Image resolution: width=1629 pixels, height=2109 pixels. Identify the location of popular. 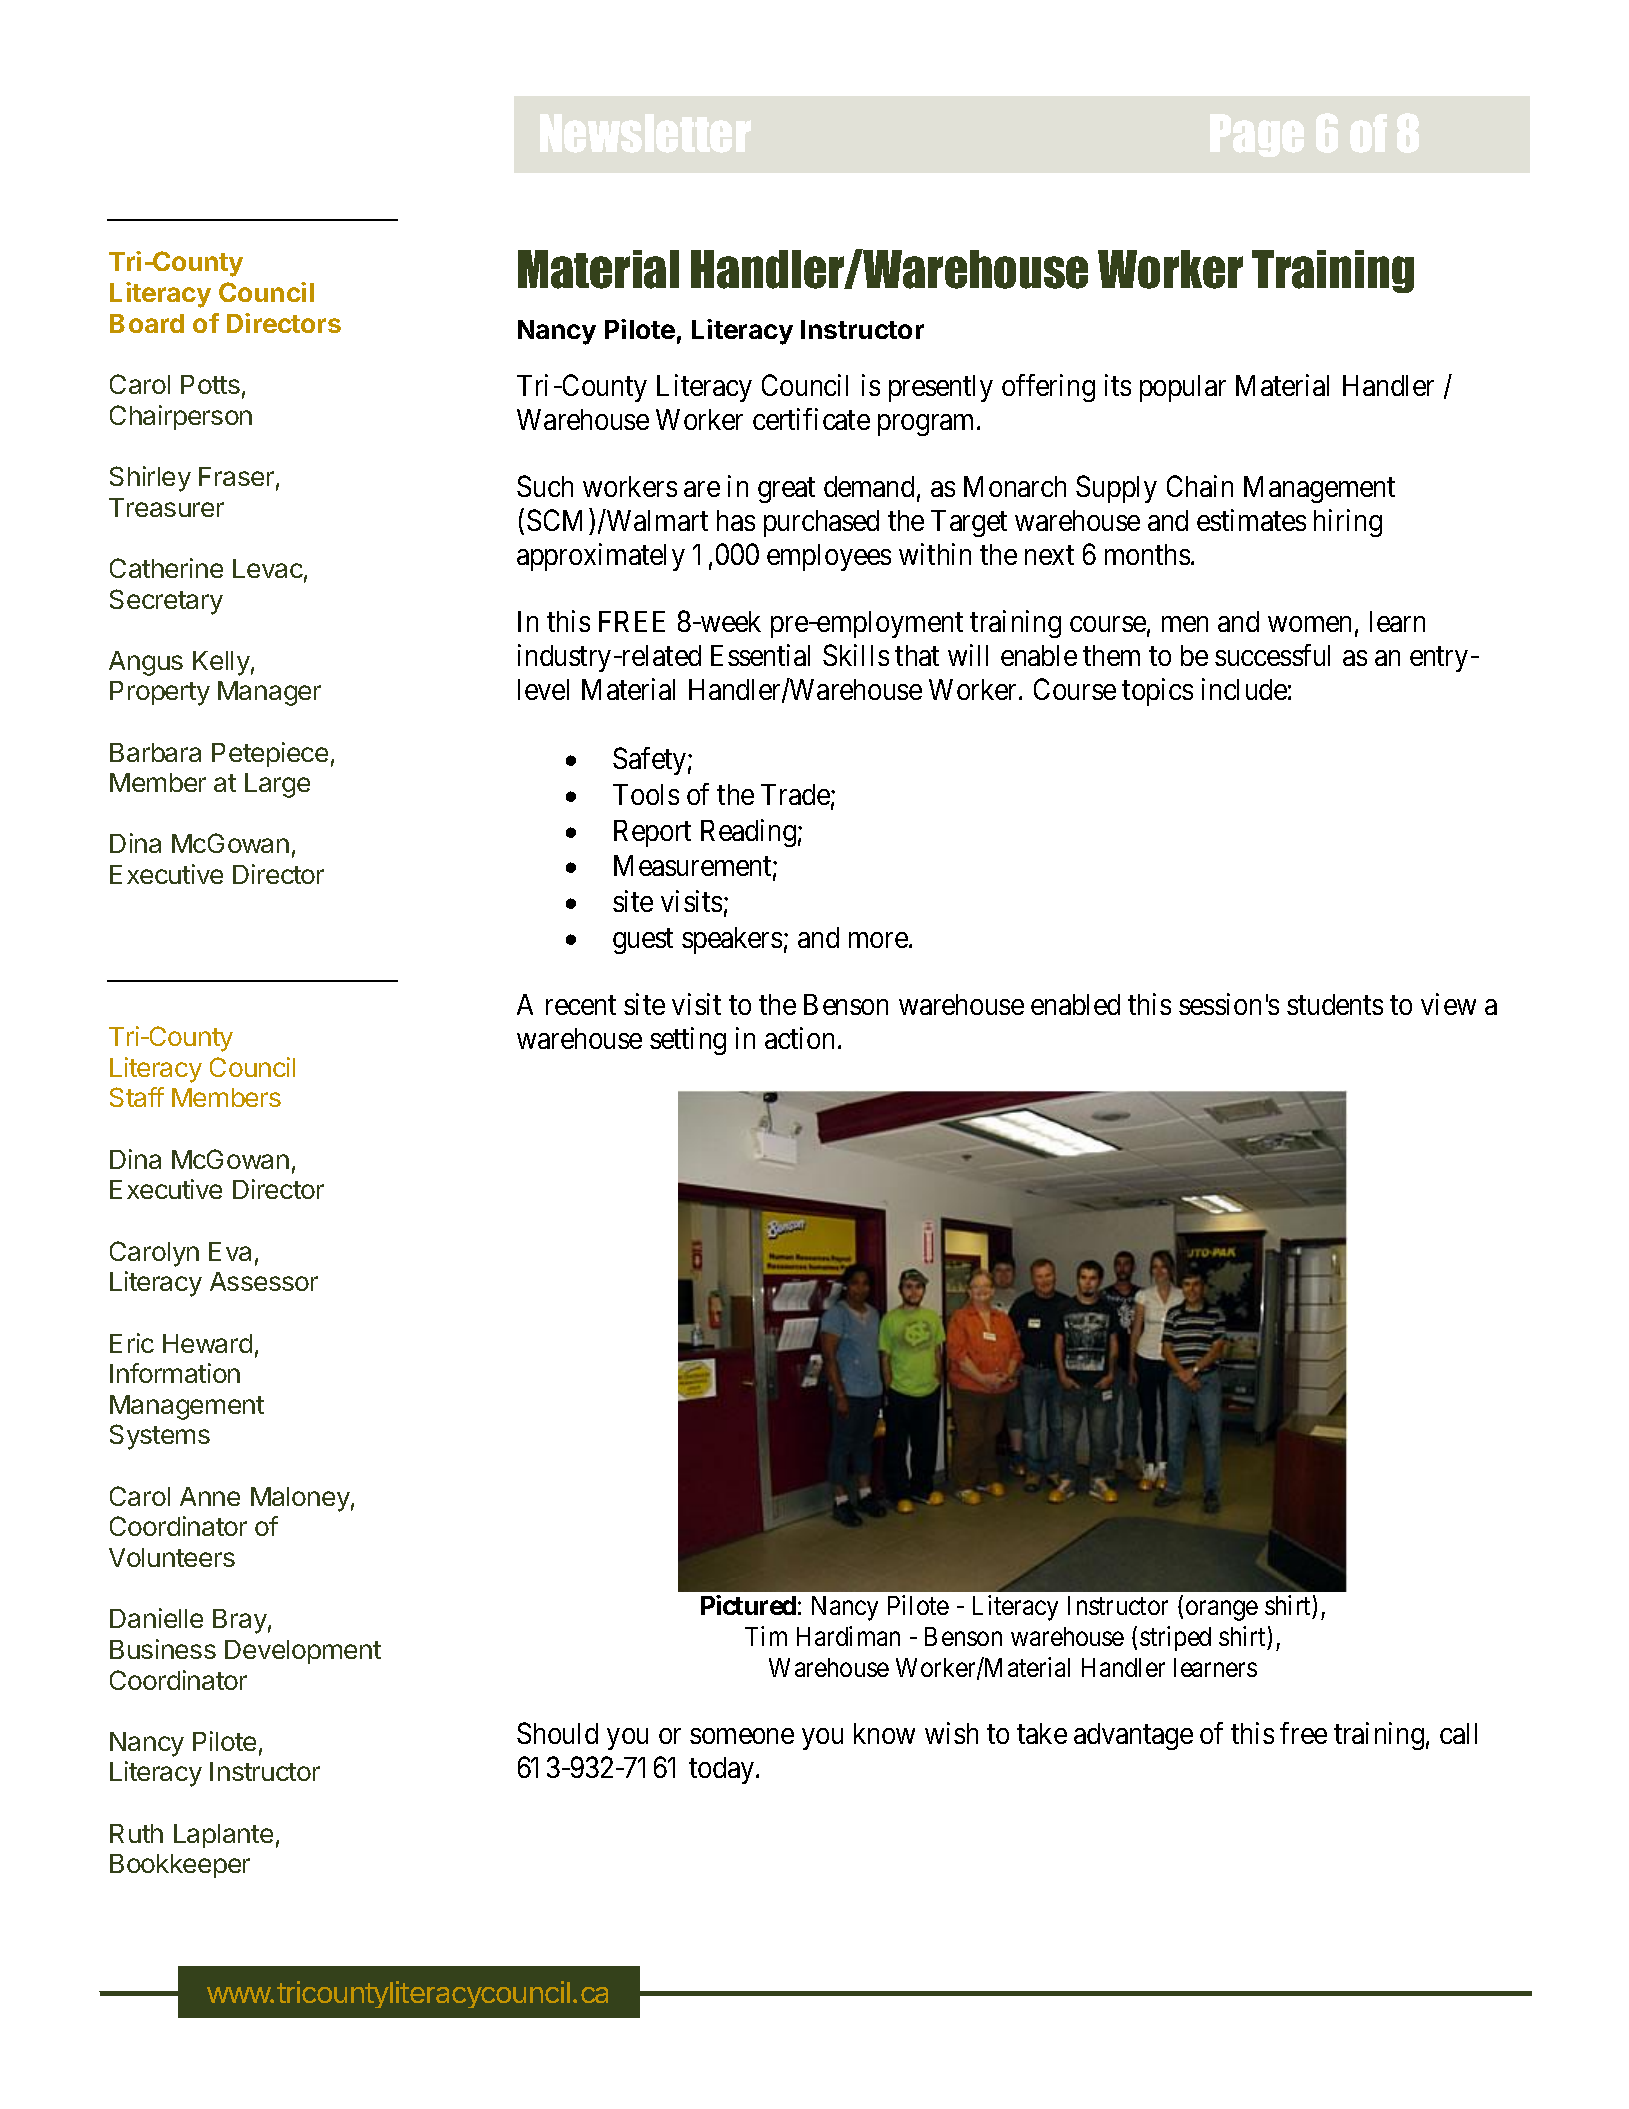
(1183, 388).
